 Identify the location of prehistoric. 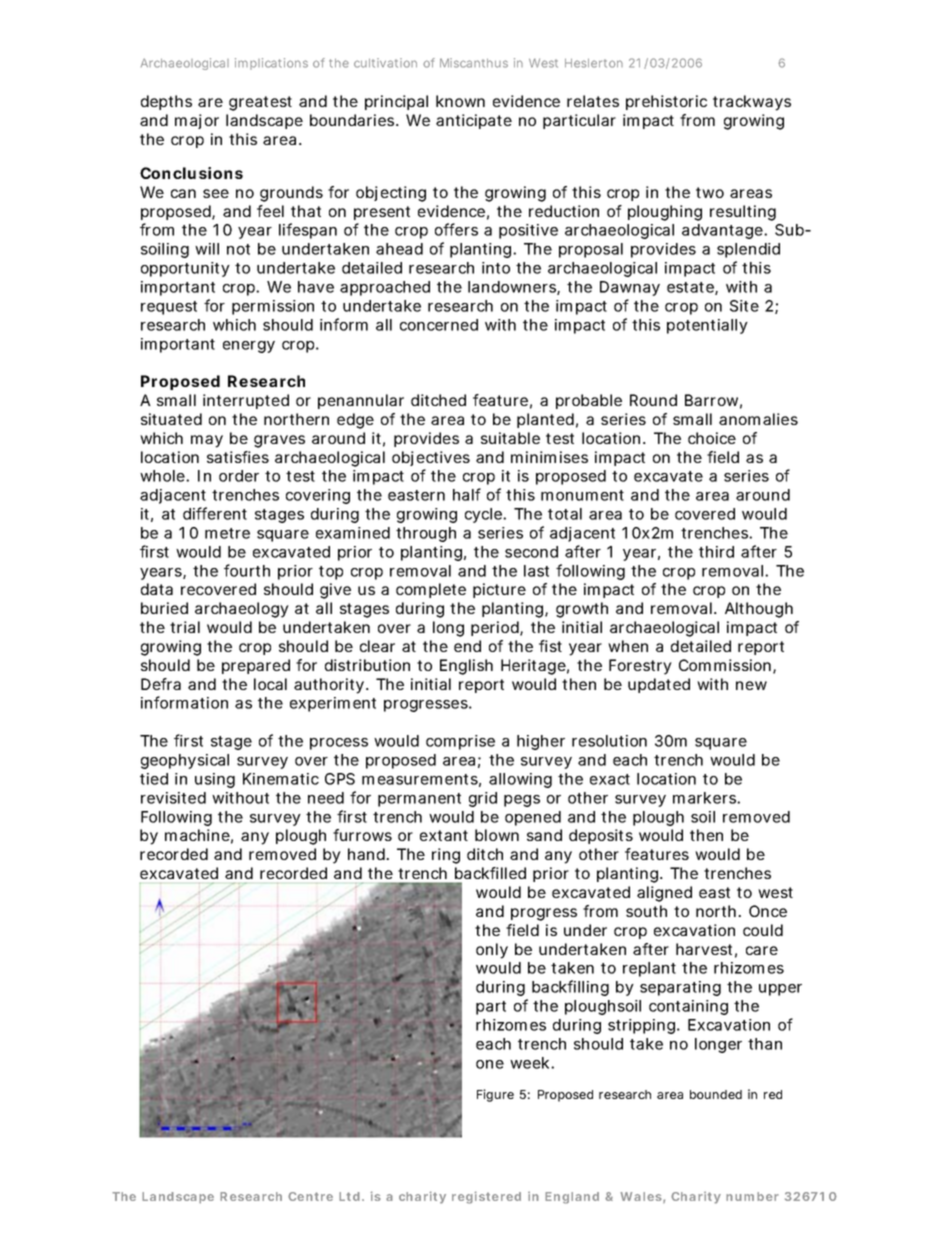
(666, 102).
